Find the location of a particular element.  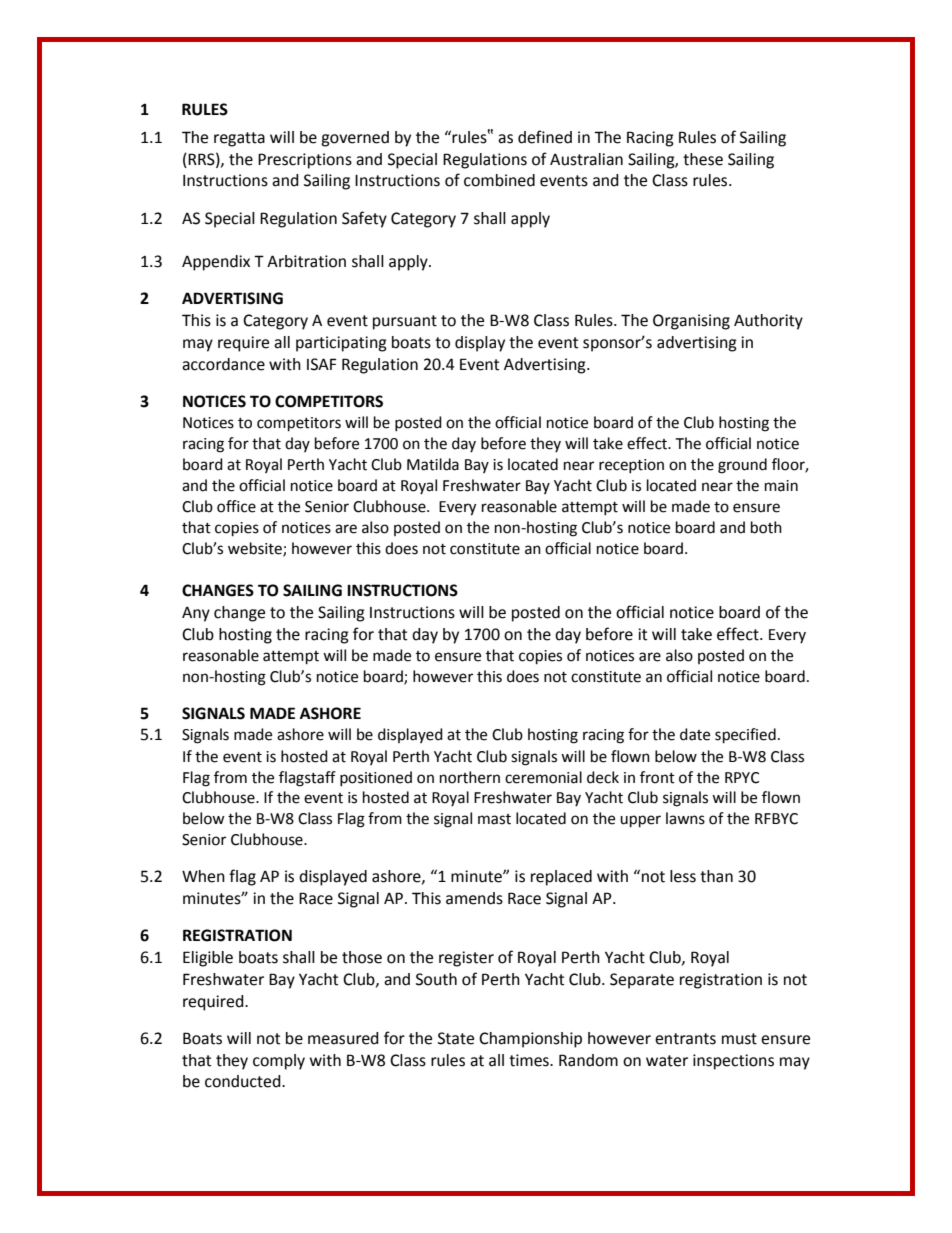

Any is located at coordinates (196, 614).
